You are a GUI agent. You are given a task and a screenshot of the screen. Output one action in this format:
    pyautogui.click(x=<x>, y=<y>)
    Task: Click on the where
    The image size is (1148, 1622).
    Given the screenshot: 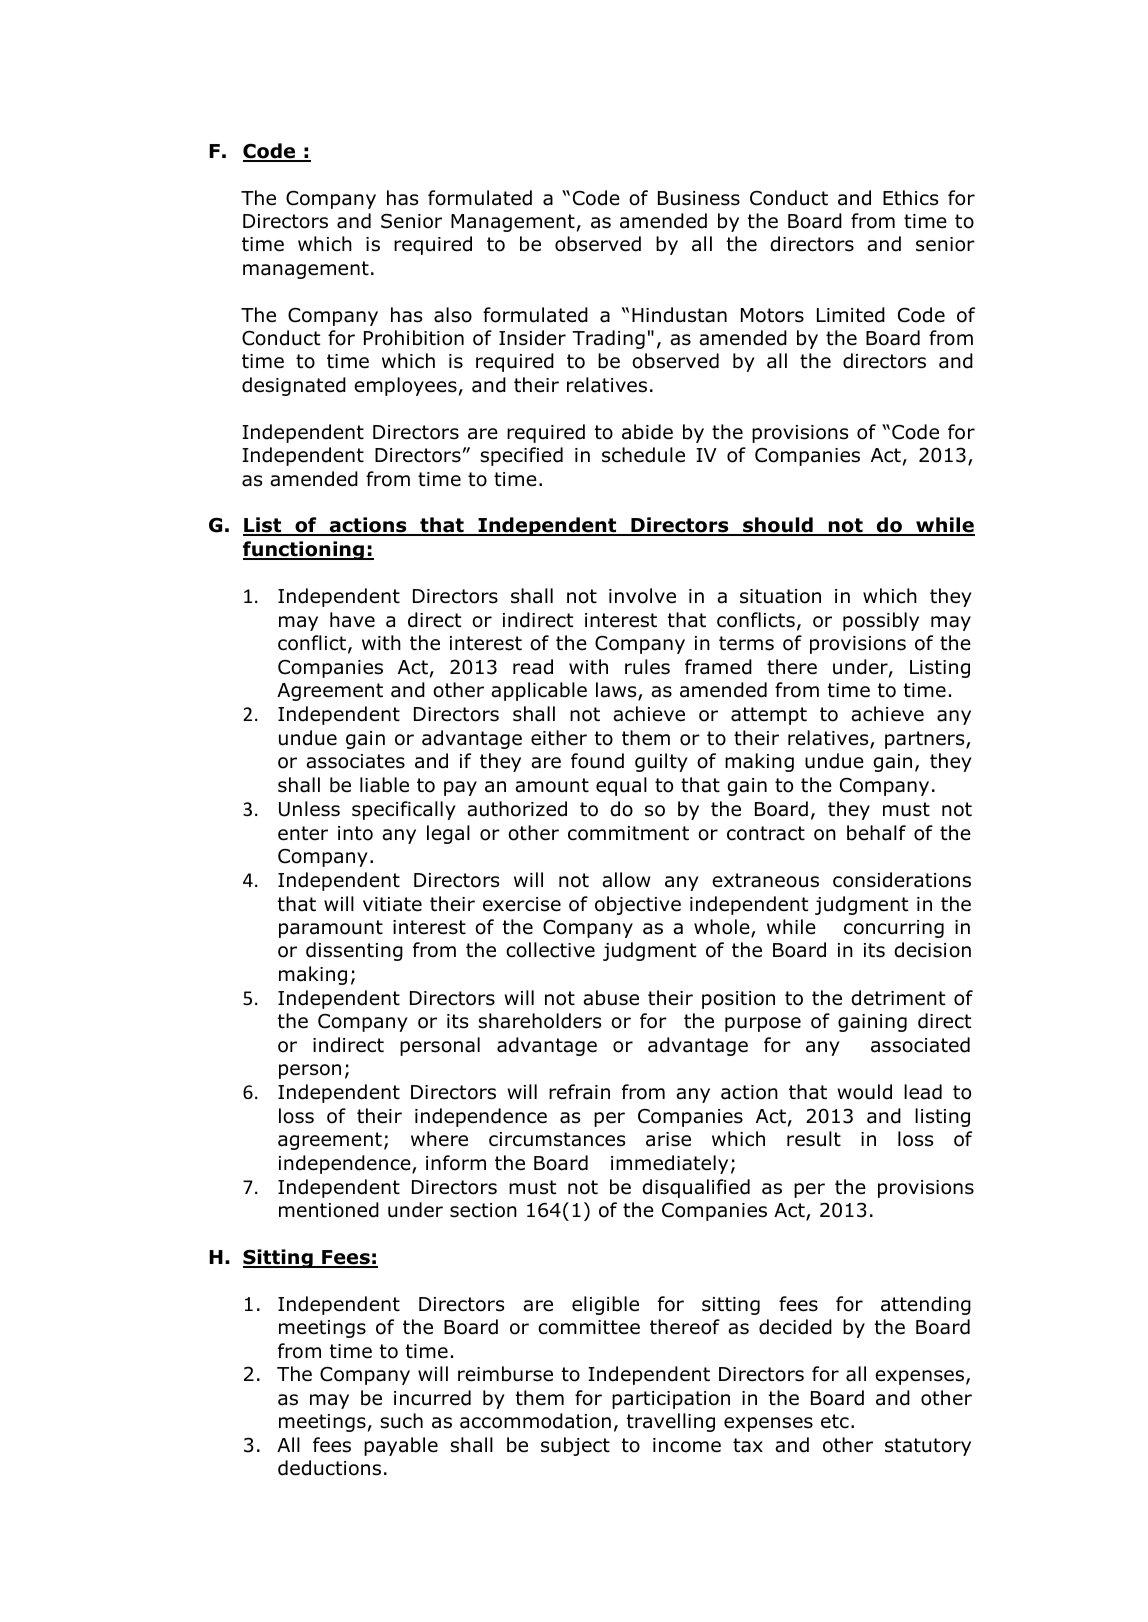 What is the action you would take?
    pyautogui.click(x=439, y=1139)
